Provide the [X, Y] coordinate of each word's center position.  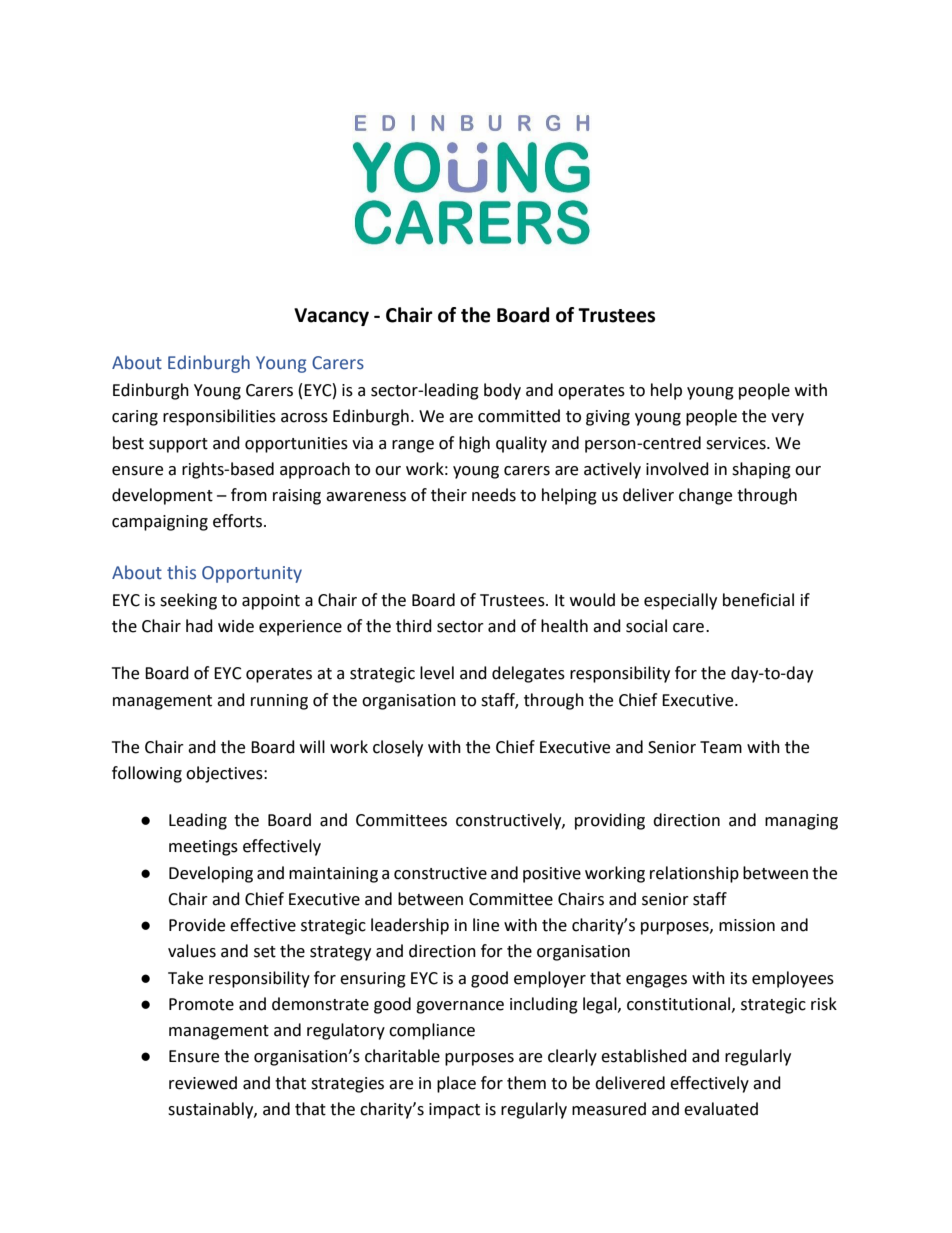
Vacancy [331, 317]
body [502, 391]
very [787, 419]
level [437, 673]
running [279, 702]
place [456, 1084]
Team [721, 747]
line [486, 925]
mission [747, 925]
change [705, 496]
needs [494, 495]
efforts [239, 521]
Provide [197, 925]
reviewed [203, 1083]
